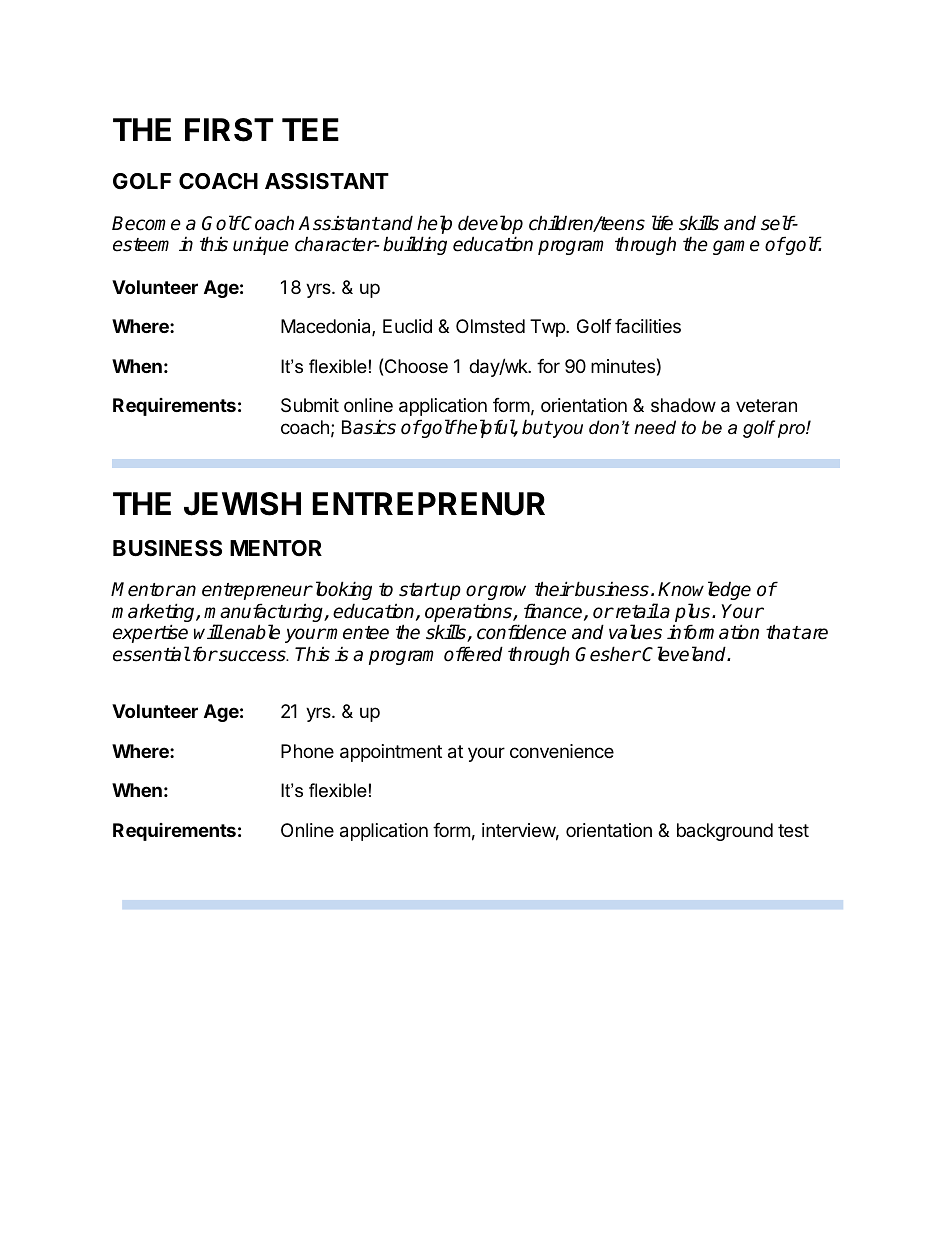  I want to click on FIRST, so click(229, 130).
